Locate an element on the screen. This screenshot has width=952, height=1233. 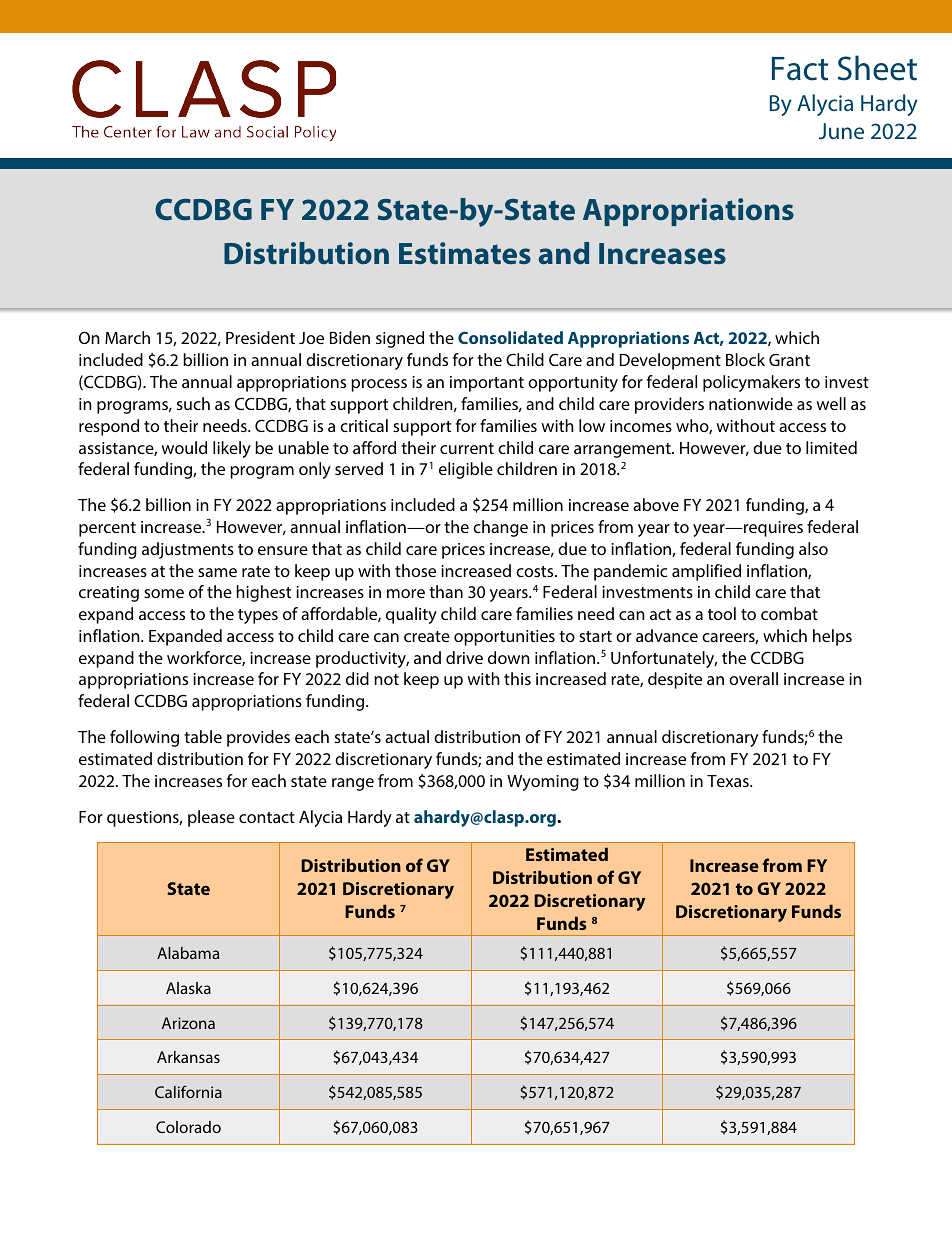
would is located at coordinates (184, 447).
